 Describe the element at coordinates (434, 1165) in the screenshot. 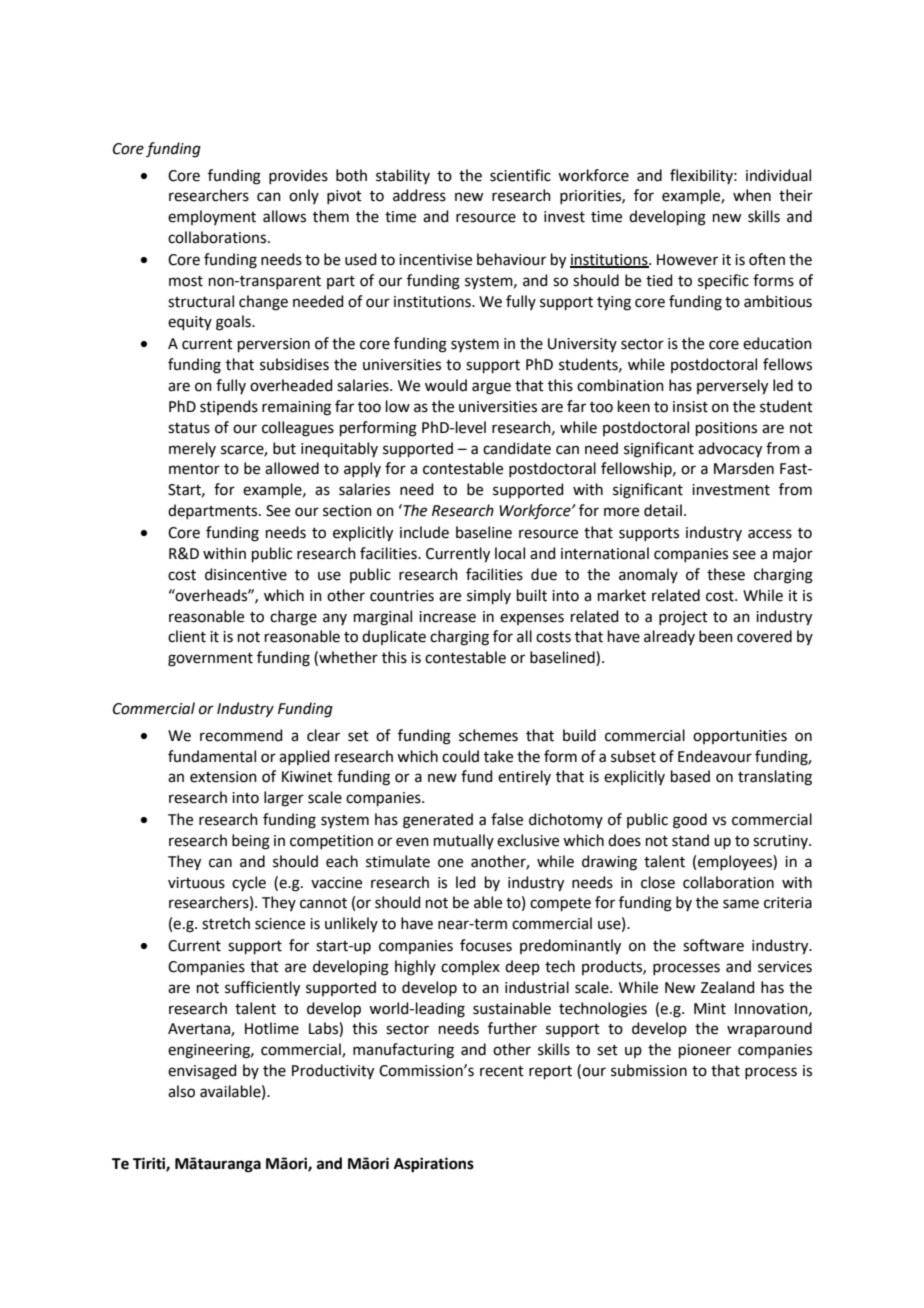

I see `Aspirations` at that location.
